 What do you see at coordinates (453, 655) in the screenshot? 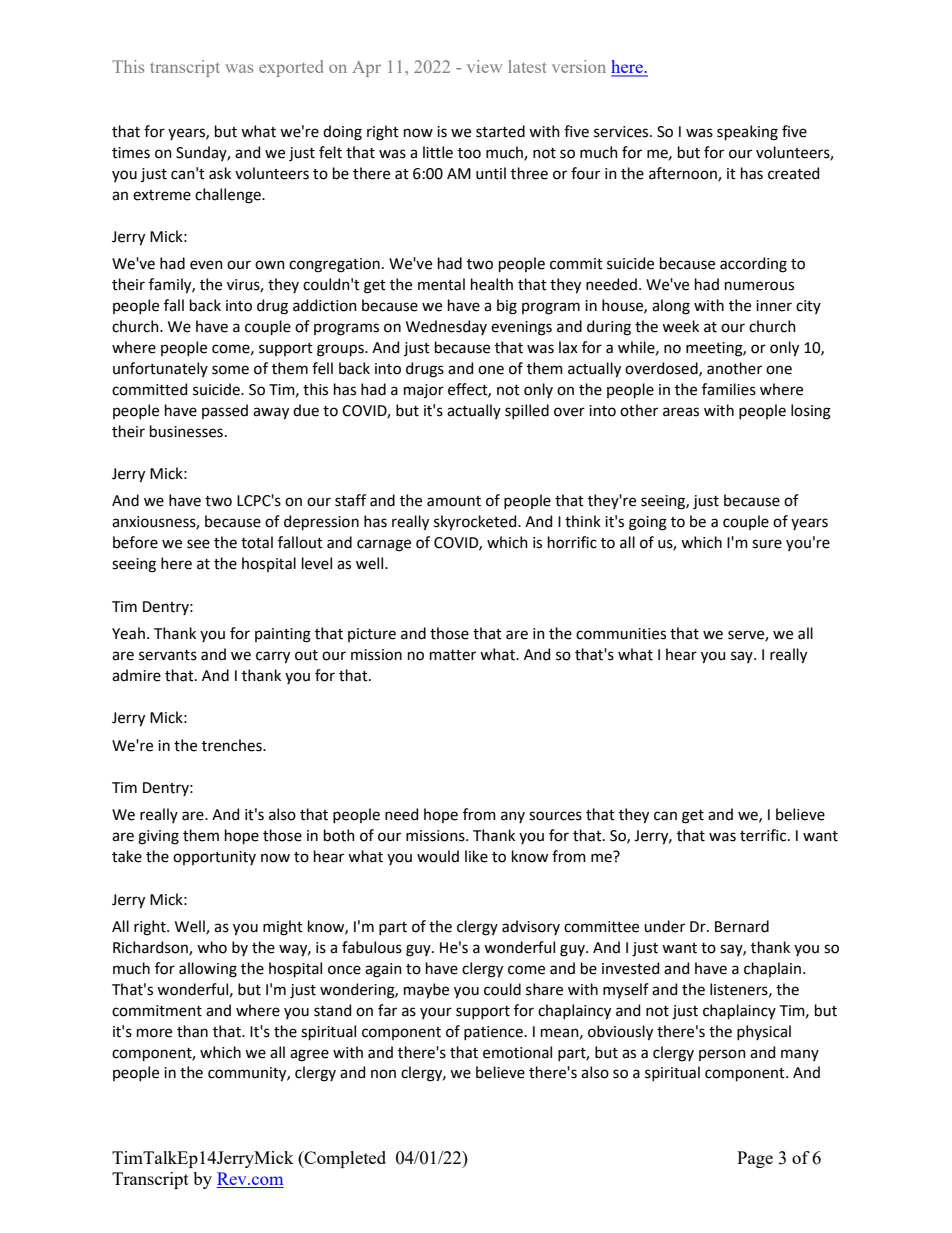
I see `matter` at bounding box center [453, 655].
